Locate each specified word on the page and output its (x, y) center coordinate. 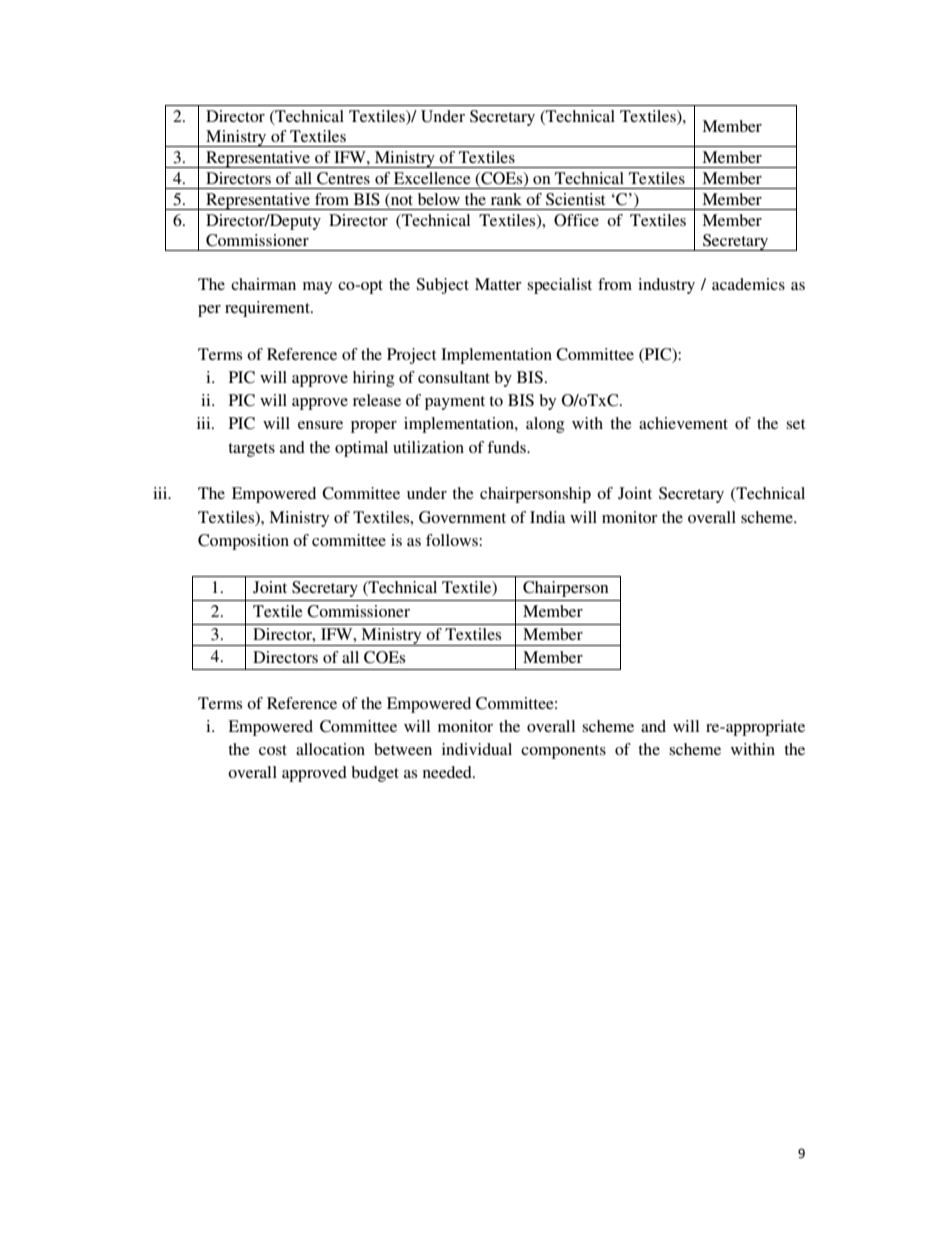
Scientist (575, 199)
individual (477, 749)
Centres (343, 178)
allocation (330, 749)
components (563, 752)
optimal (361, 449)
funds (507, 447)
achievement (683, 423)
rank (506, 199)
